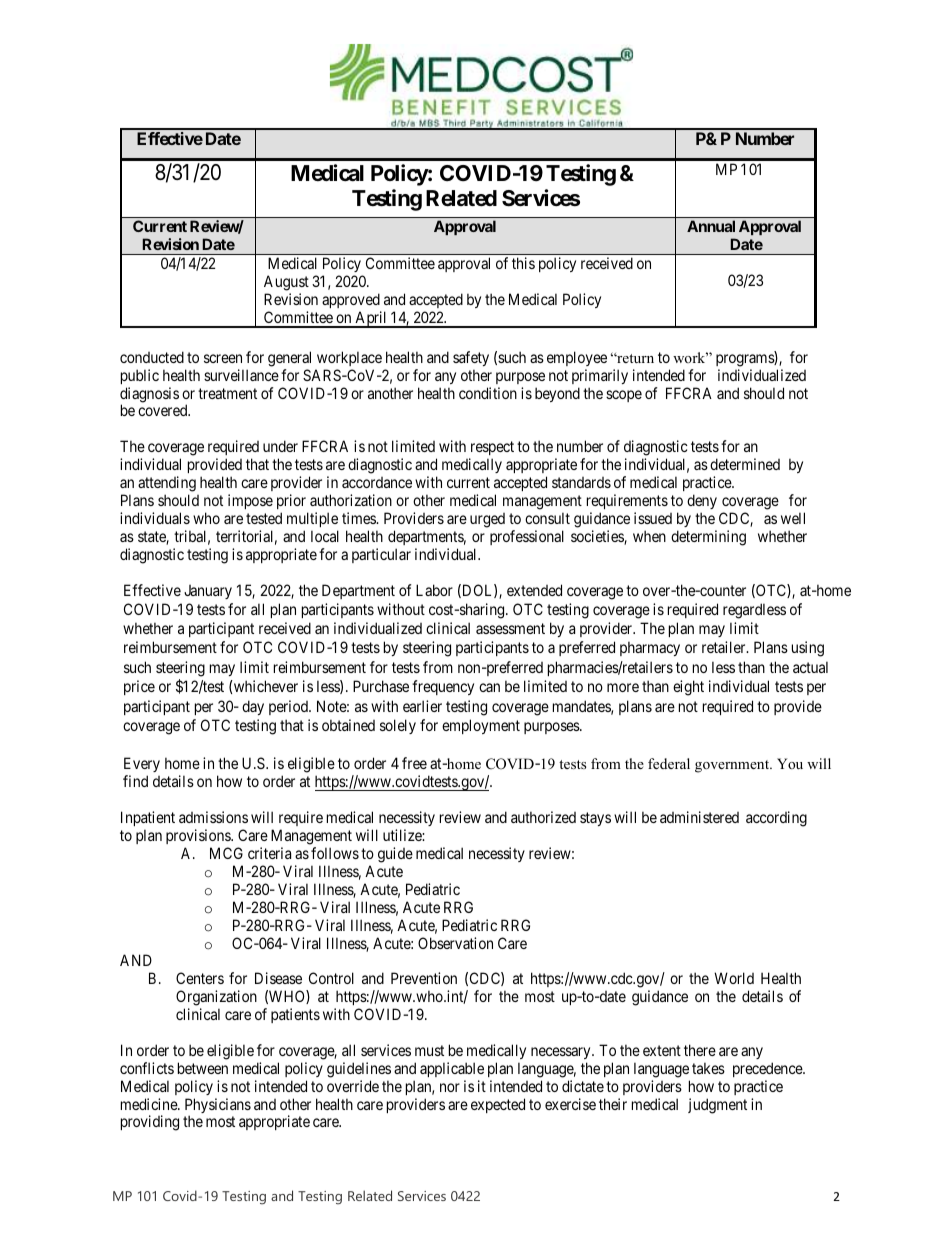 This screenshot has width=952, height=1233. What do you see at coordinates (218, 1107) in the screenshot?
I see `Physicians` at bounding box center [218, 1107].
